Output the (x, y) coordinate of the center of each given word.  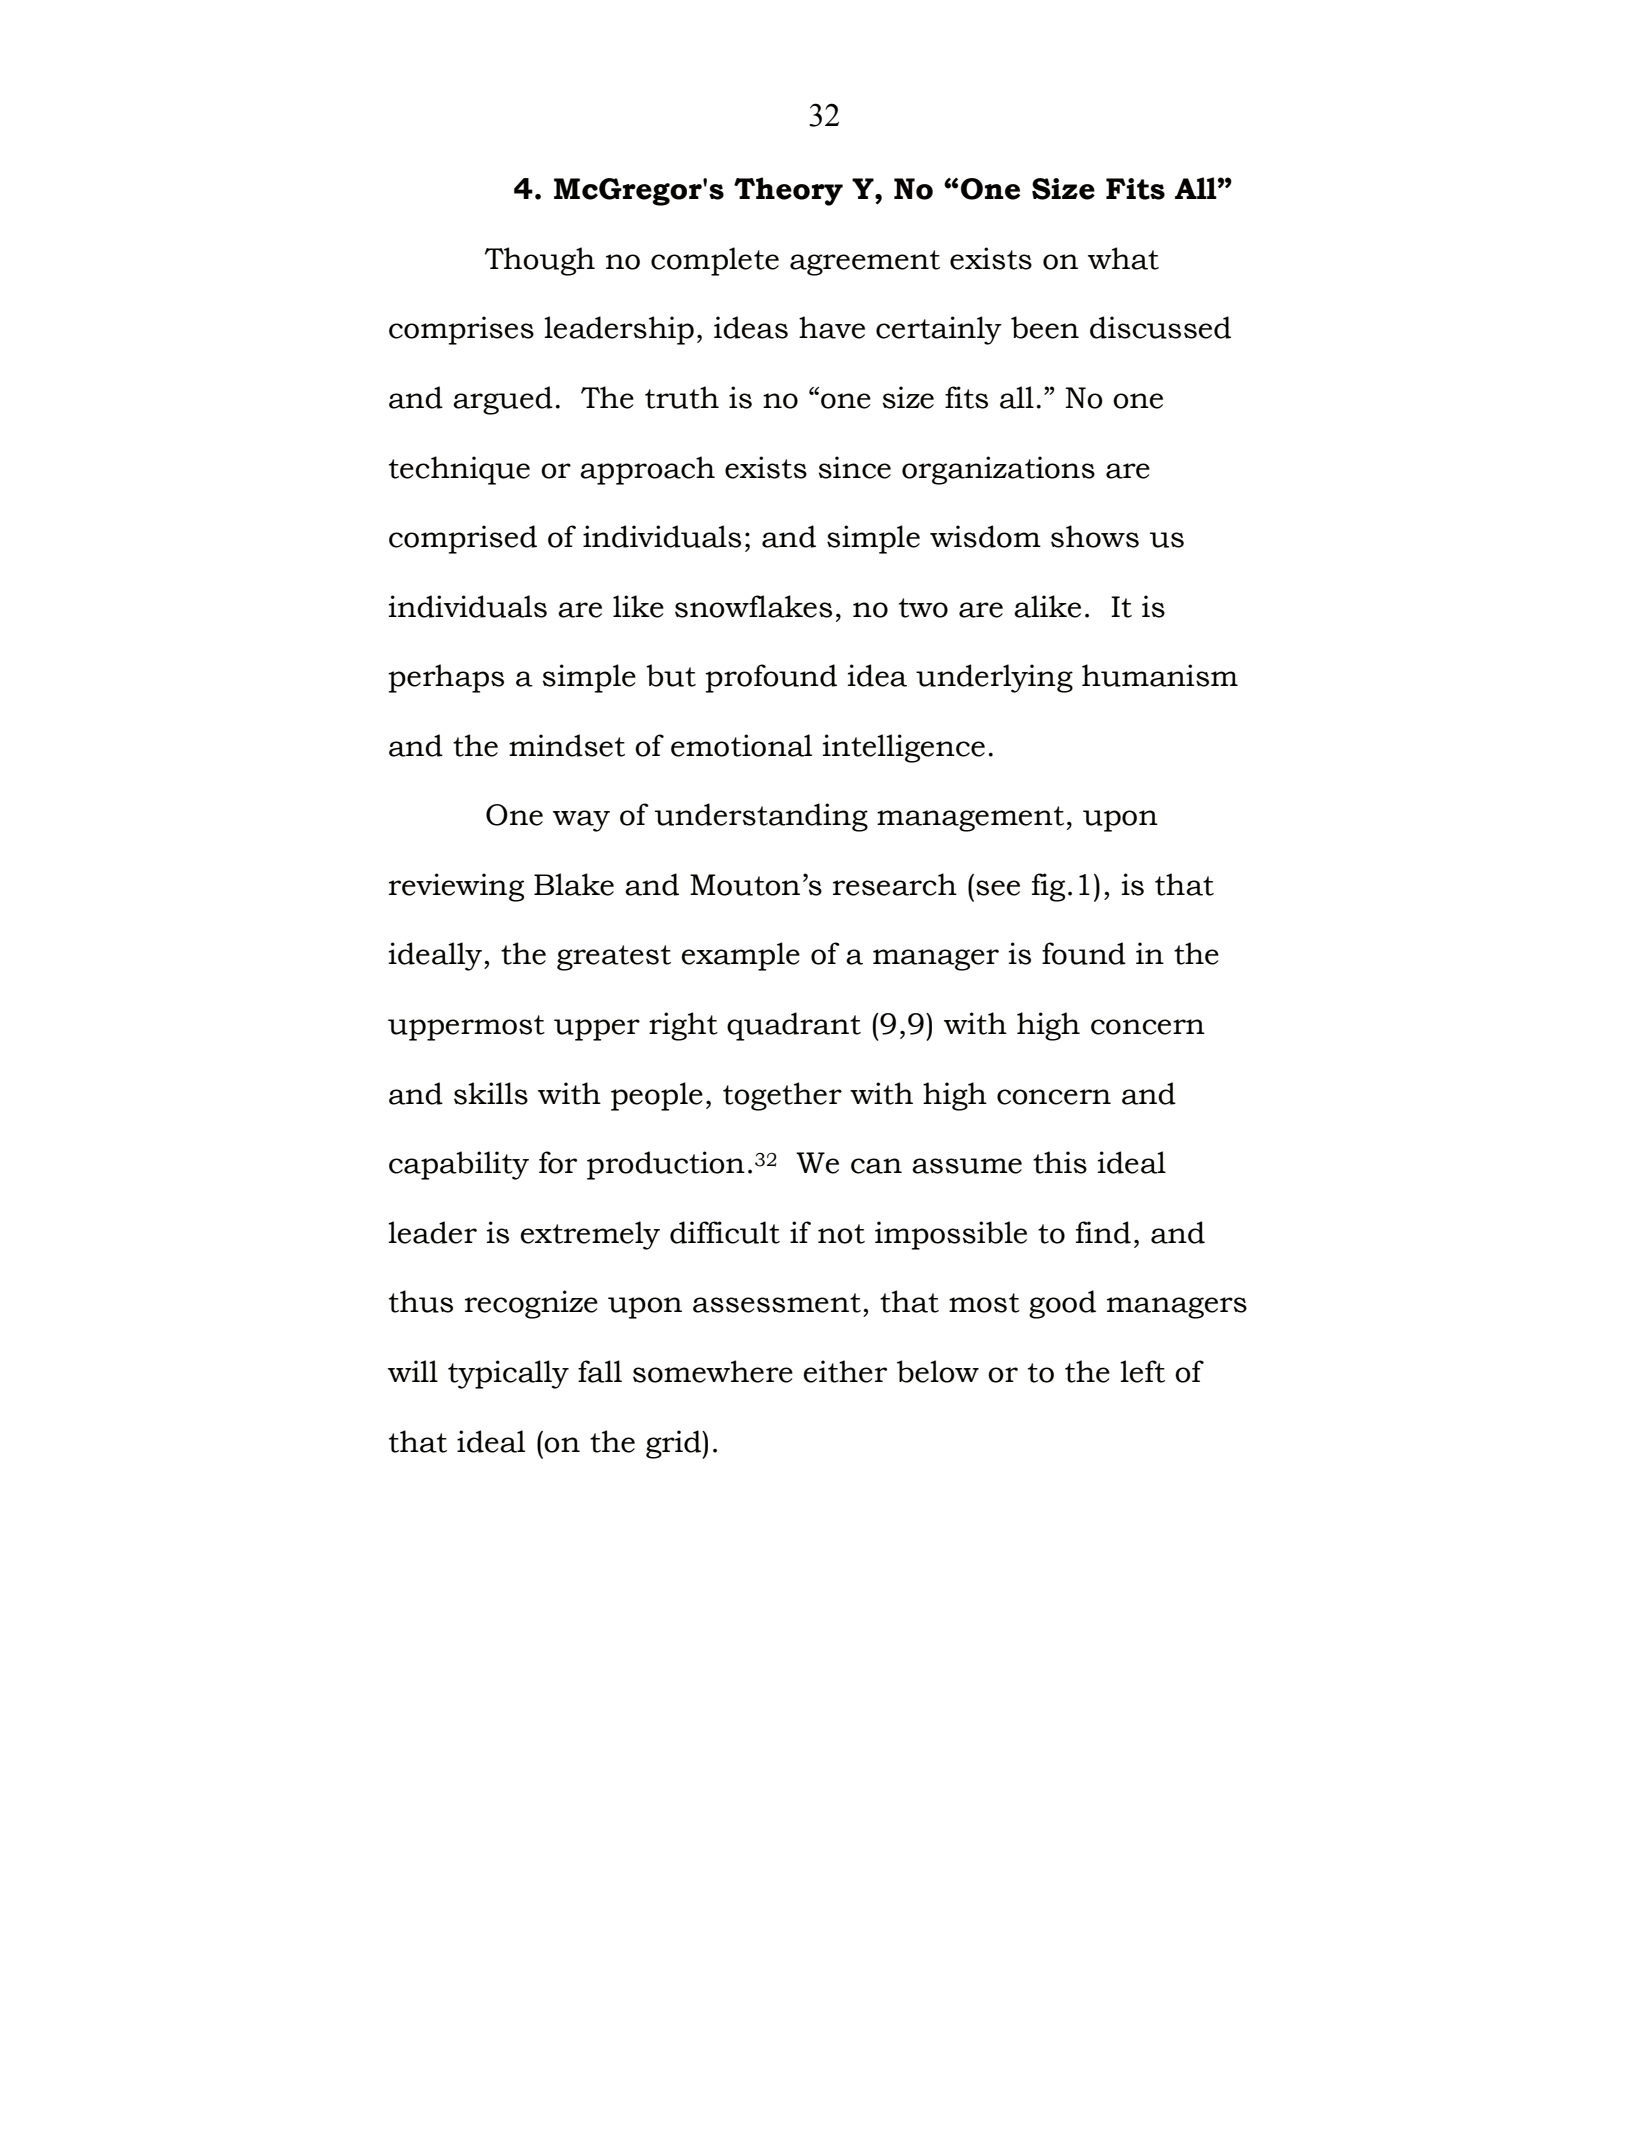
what (1123, 258)
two (923, 608)
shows (1095, 536)
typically (508, 1374)
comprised (463, 539)
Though (540, 261)
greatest (614, 958)
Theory (788, 191)
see (998, 888)
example (741, 956)
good (1062, 1304)
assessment (777, 1303)
